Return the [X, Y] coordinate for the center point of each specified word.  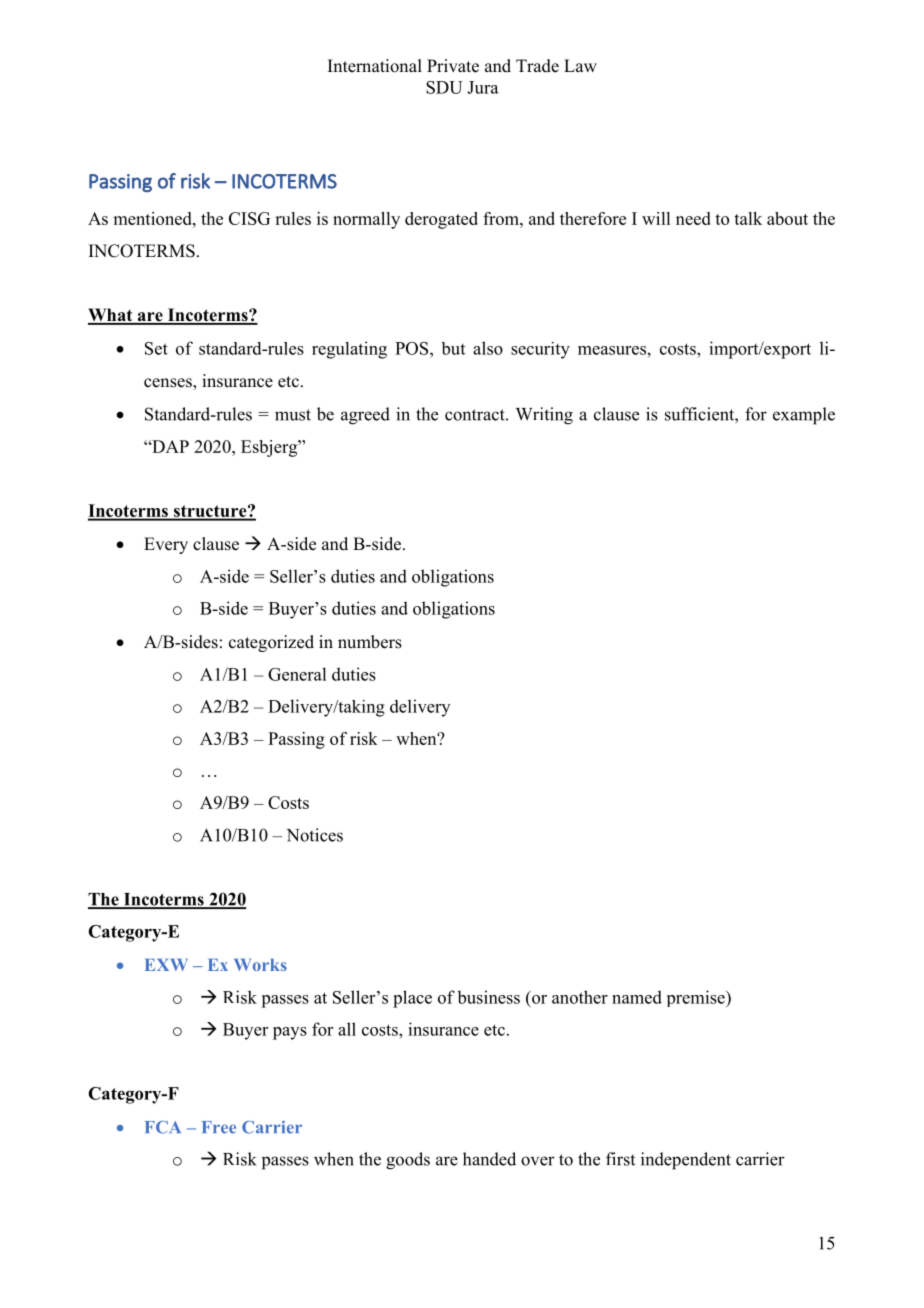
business [488, 997]
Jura [483, 87]
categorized [271, 643]
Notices [314, 835]
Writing [544, 416]
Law [580, 65]
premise [697, 998]
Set [156, 348]
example [804, 416]
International [375, 66]
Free [219, 1127]
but [453, 348]
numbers [370, 642]
